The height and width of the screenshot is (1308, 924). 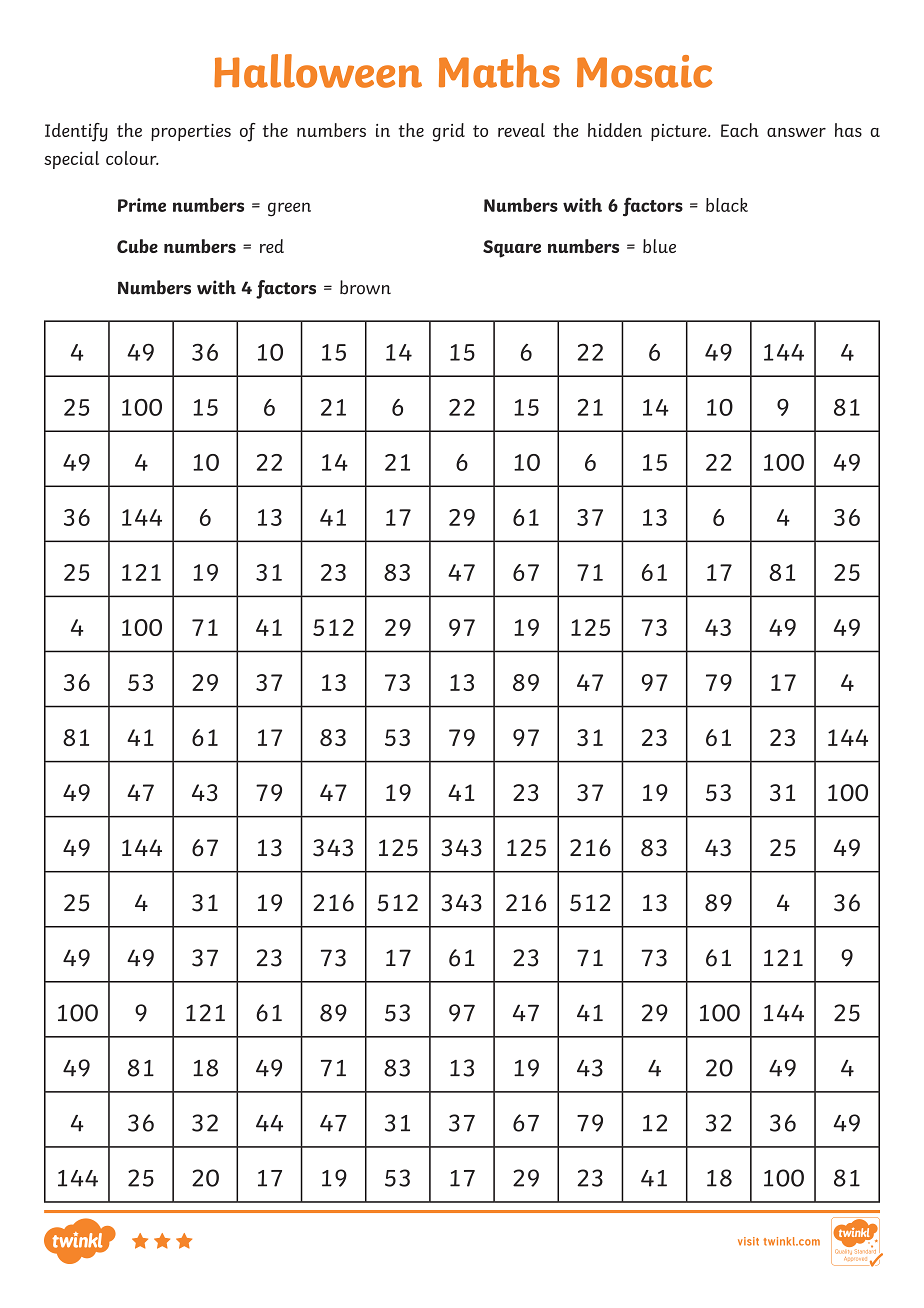 What do you see at coordinates (512, 249) in the screenshot?
I see `Square` at bounding box center [512, 249].
